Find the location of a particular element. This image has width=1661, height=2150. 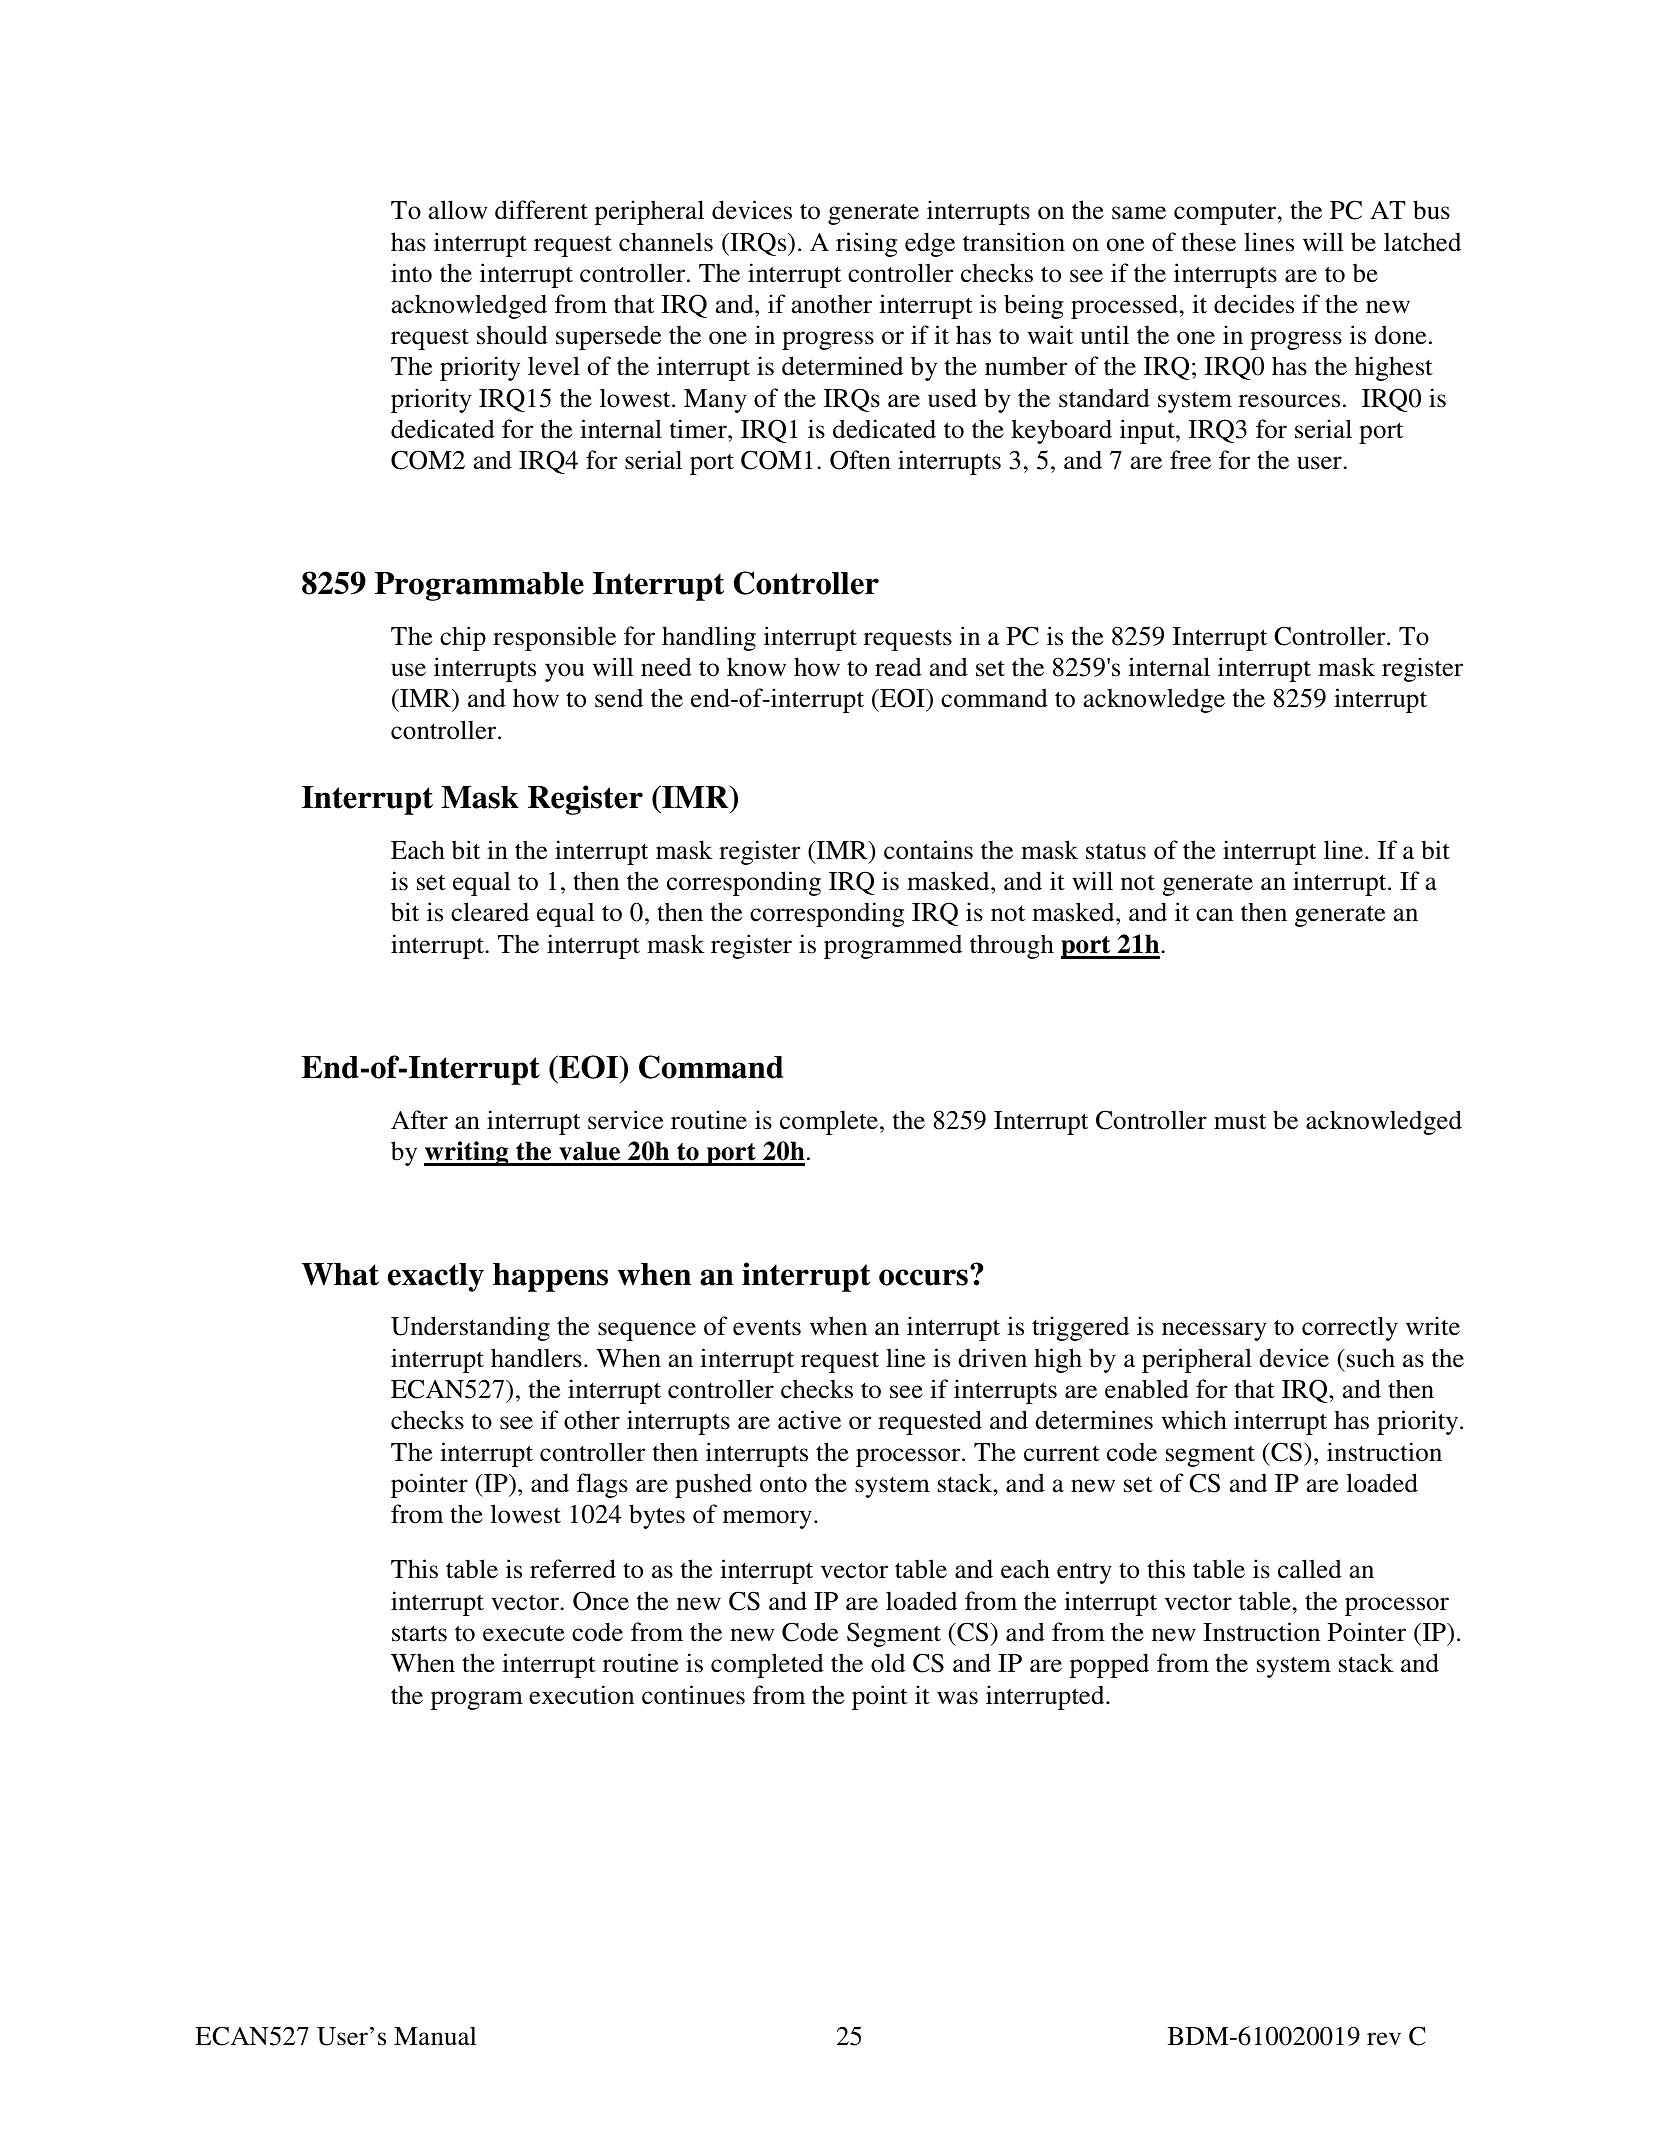

into is located at coordinates (411, 273).
